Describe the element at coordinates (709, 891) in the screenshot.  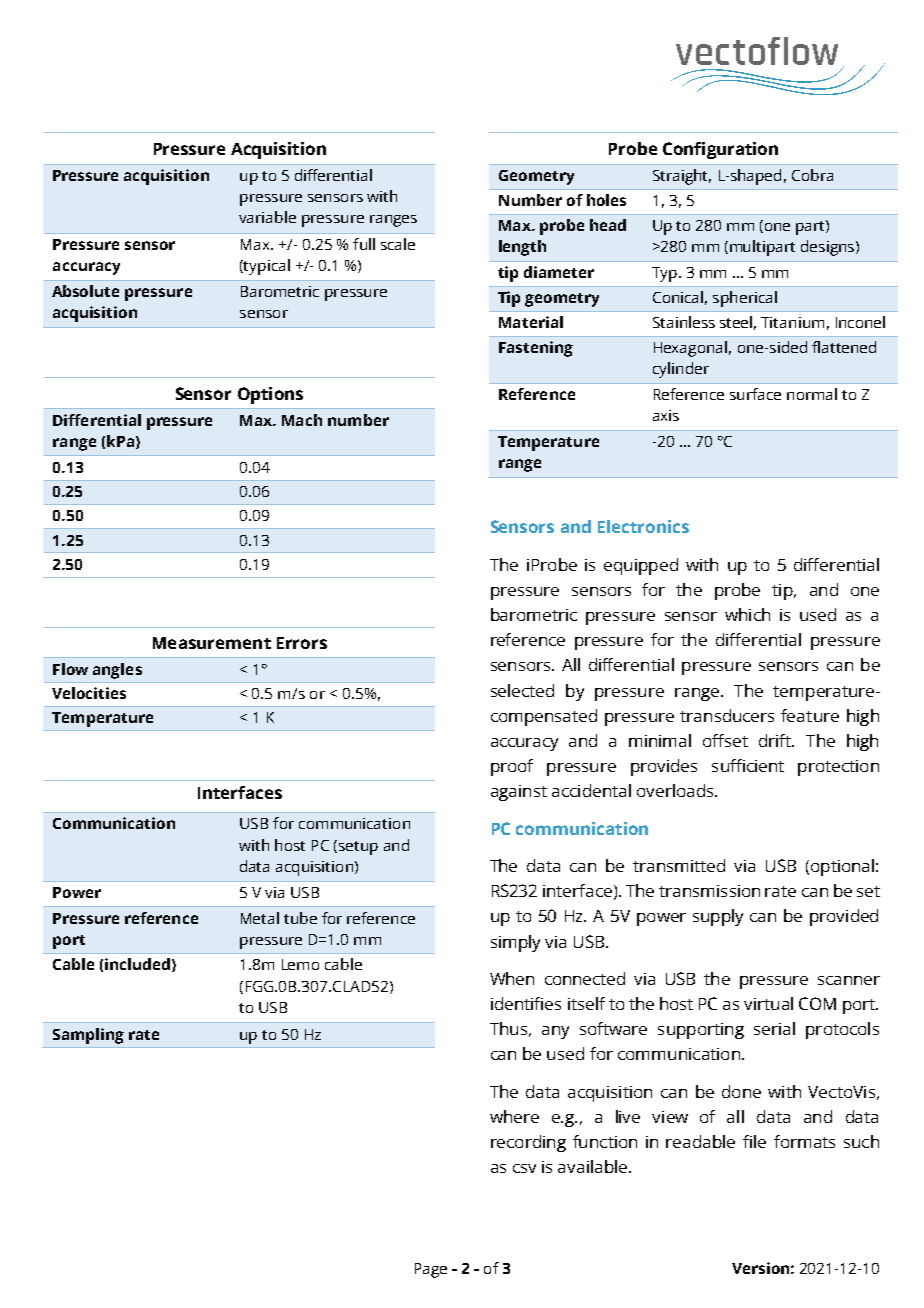
I see `transmission` at that location.
